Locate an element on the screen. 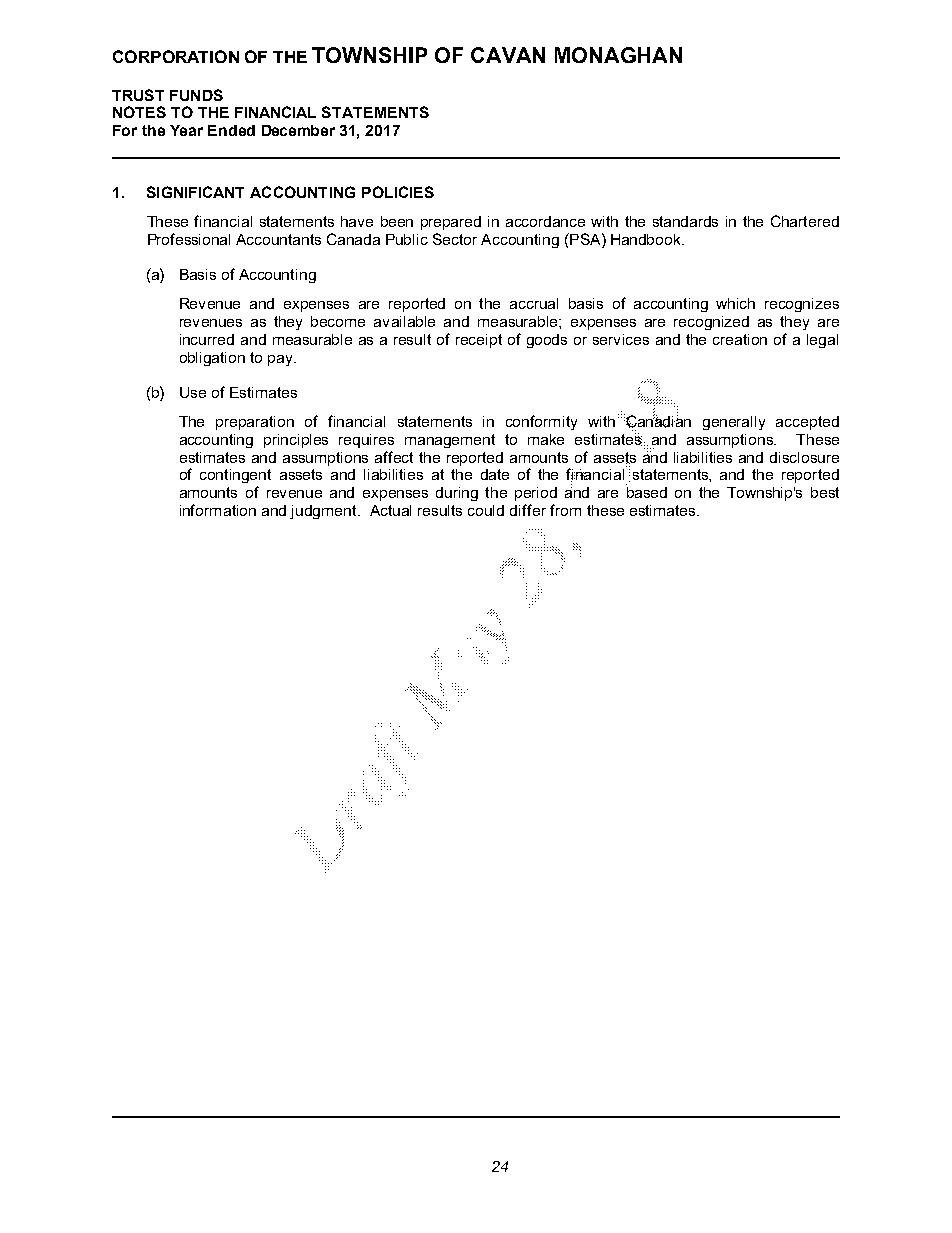 The width and height of the screenshot is (952, 1233). Use is located at coordinates (193, 392).
